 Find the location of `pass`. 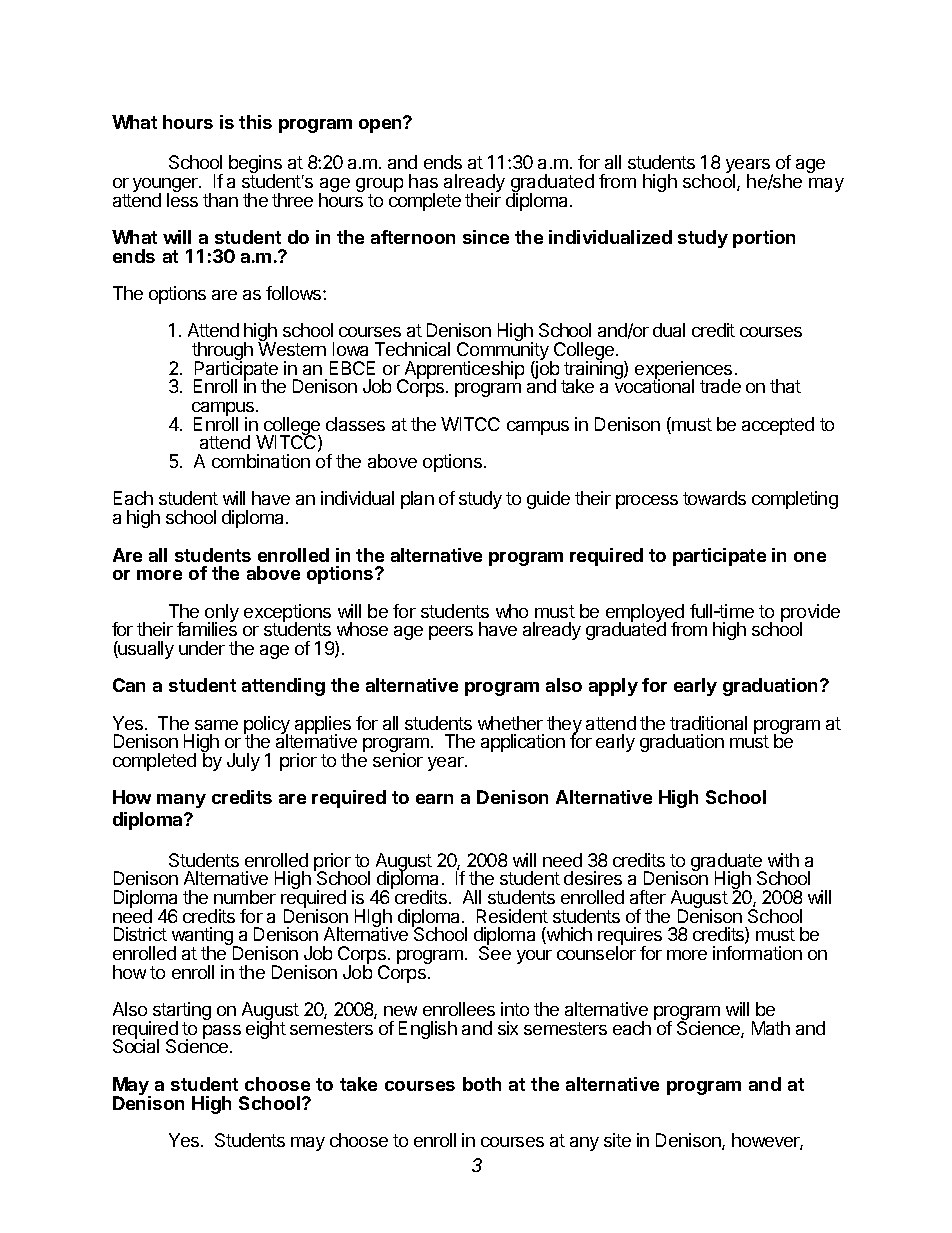

pass is located at coordinates (222, 1032).
